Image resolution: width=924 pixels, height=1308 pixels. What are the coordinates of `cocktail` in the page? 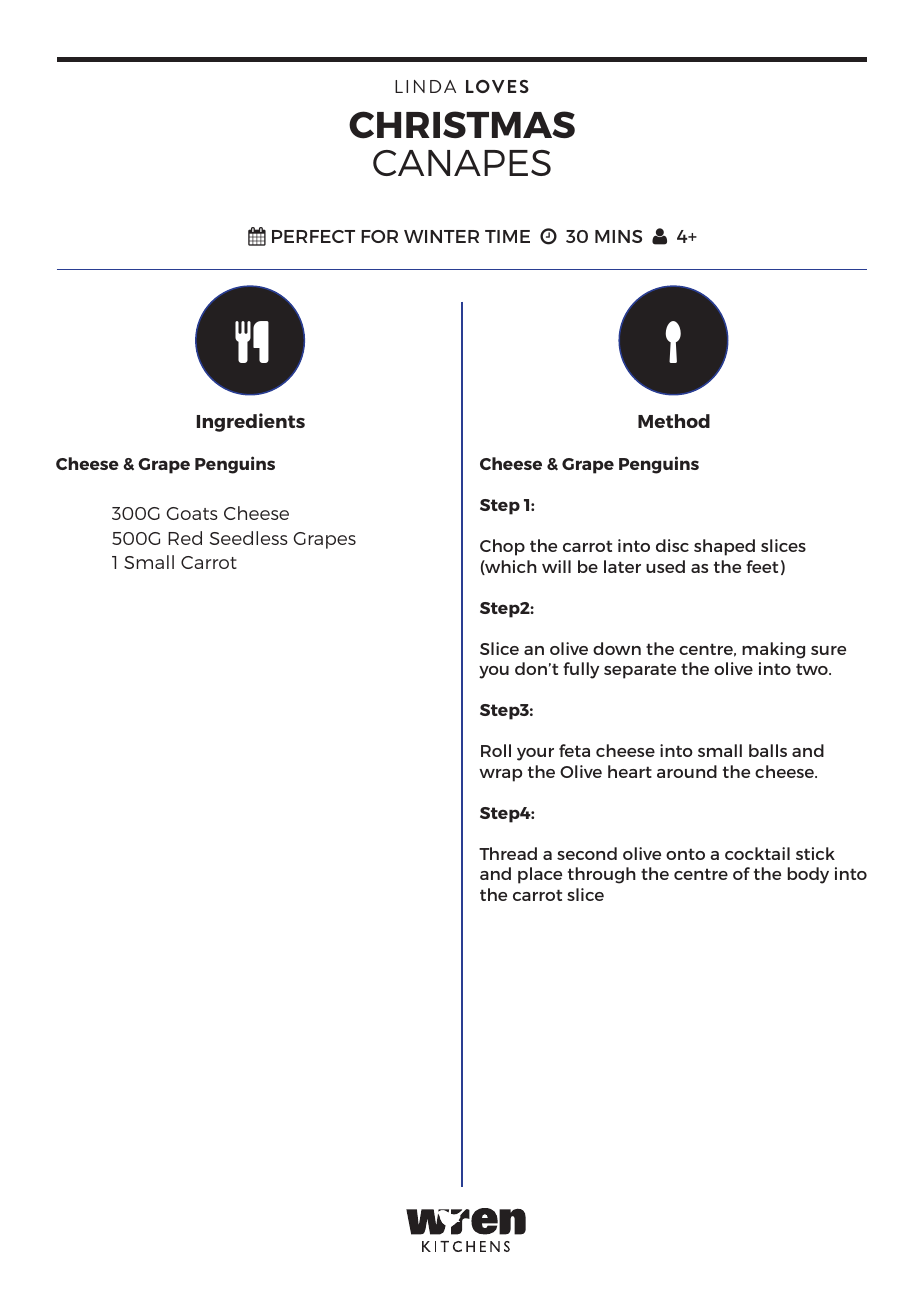 It's located at (757, 853).
